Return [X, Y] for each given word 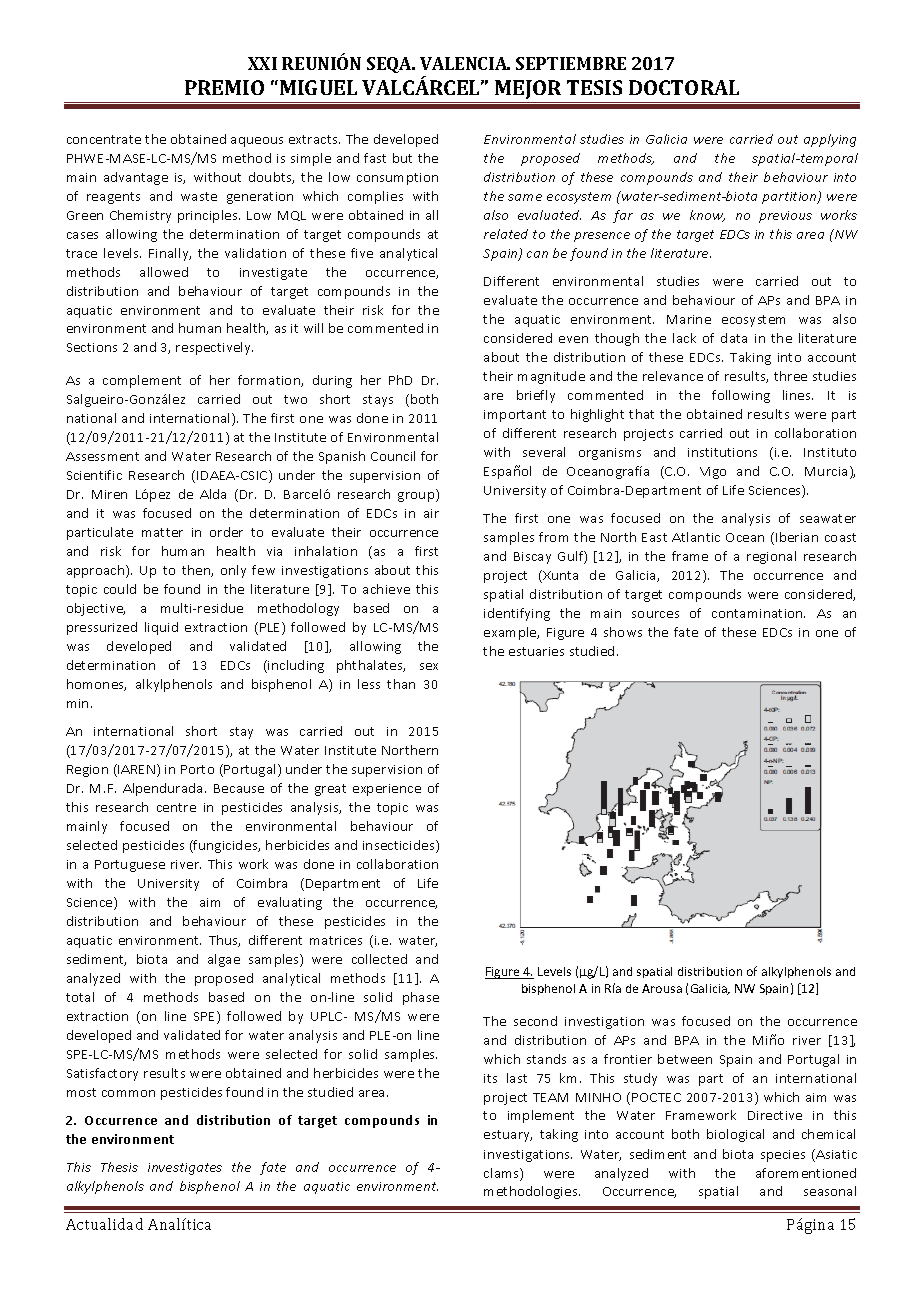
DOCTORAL [684, 87]
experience [387, 790]
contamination [758, 613]
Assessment [102, 456]
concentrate [104, 139]
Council [393, 456]
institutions [722, 452]
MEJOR [528, 89]
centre [176, 807]
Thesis [119, 1167]
